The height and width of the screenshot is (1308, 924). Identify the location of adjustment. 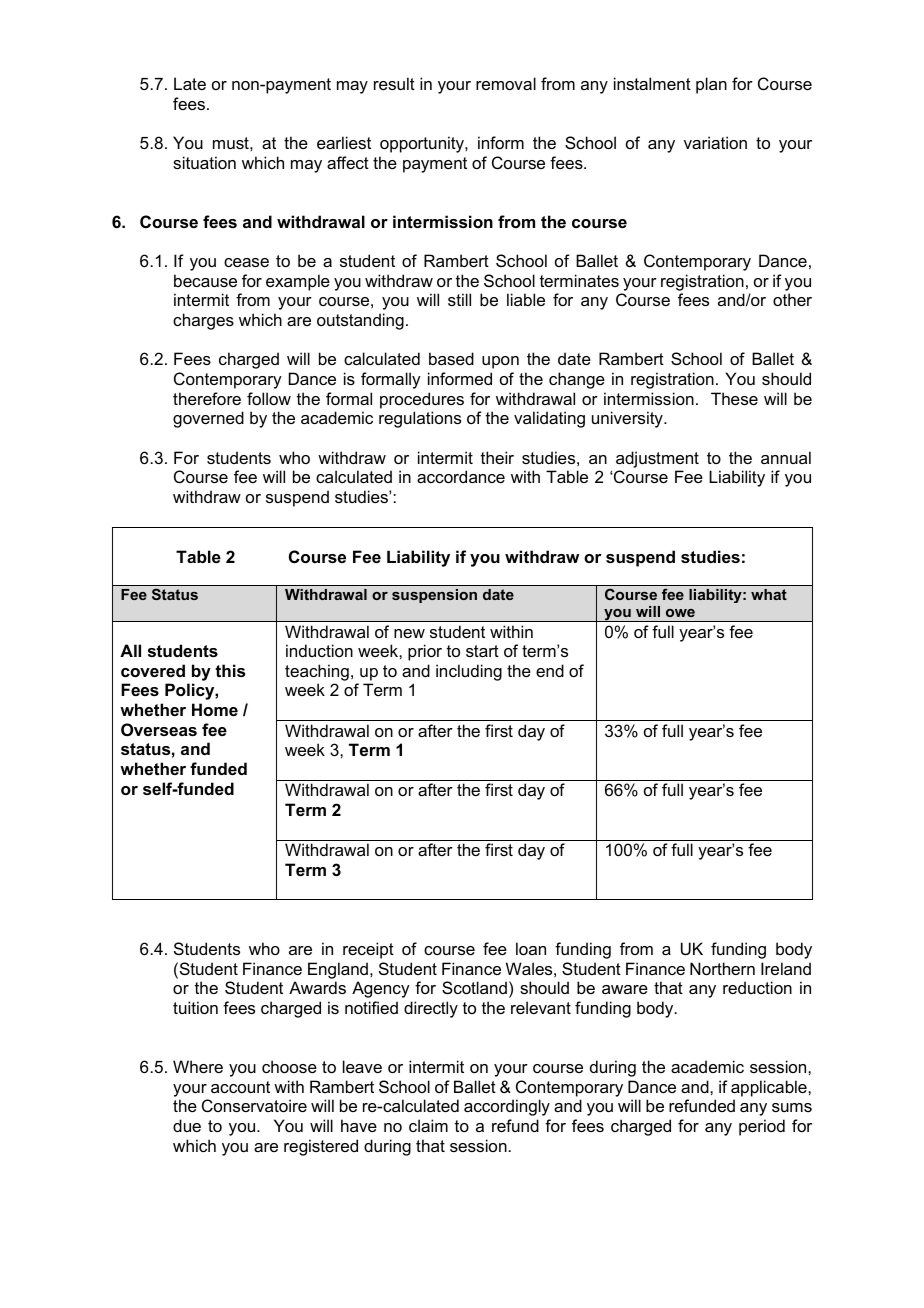
(657, 459).
